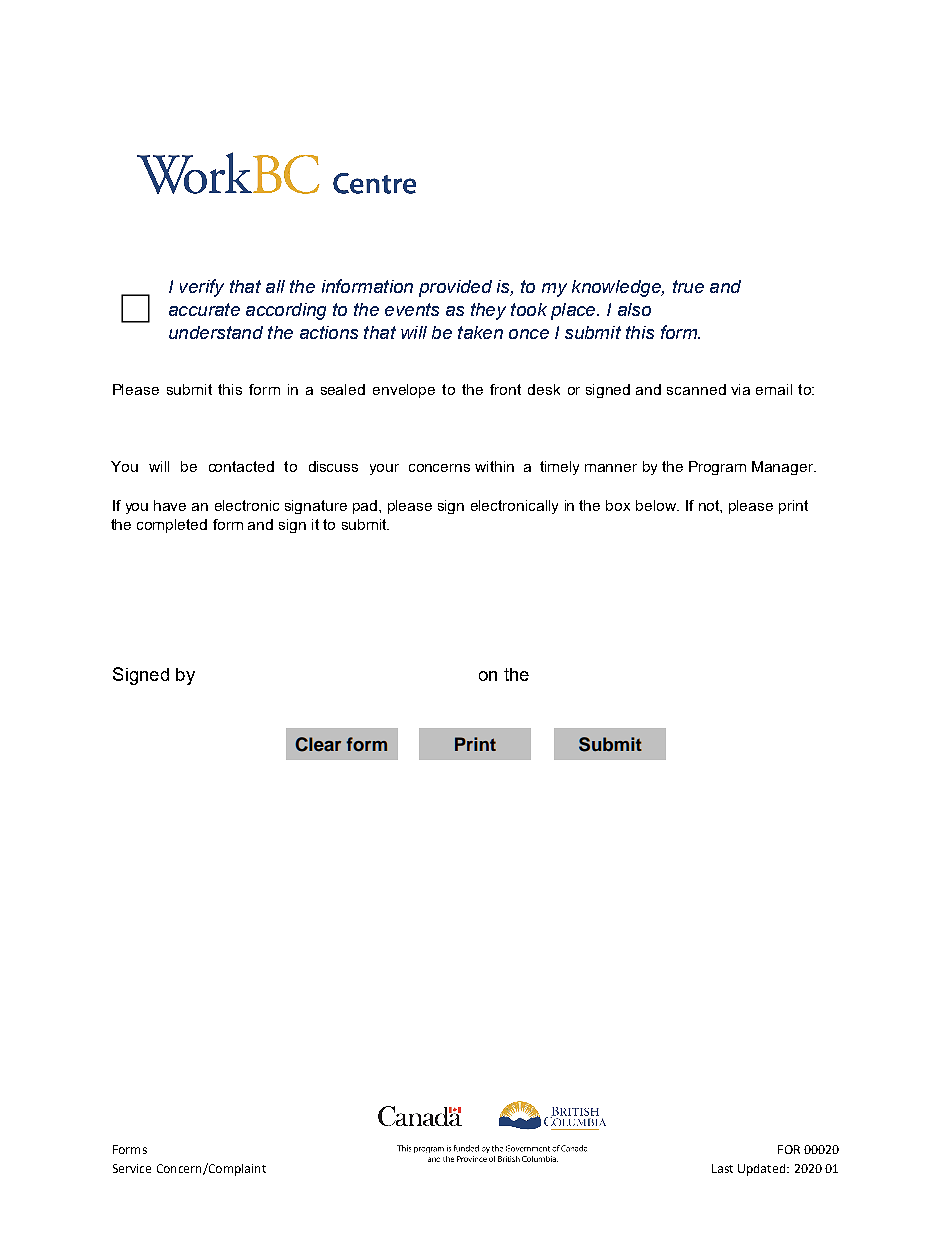 This screenshot has height=1233, width=952. Describe the element at coordinates (170, 505) in the screenshot. I see `have` at that location.
